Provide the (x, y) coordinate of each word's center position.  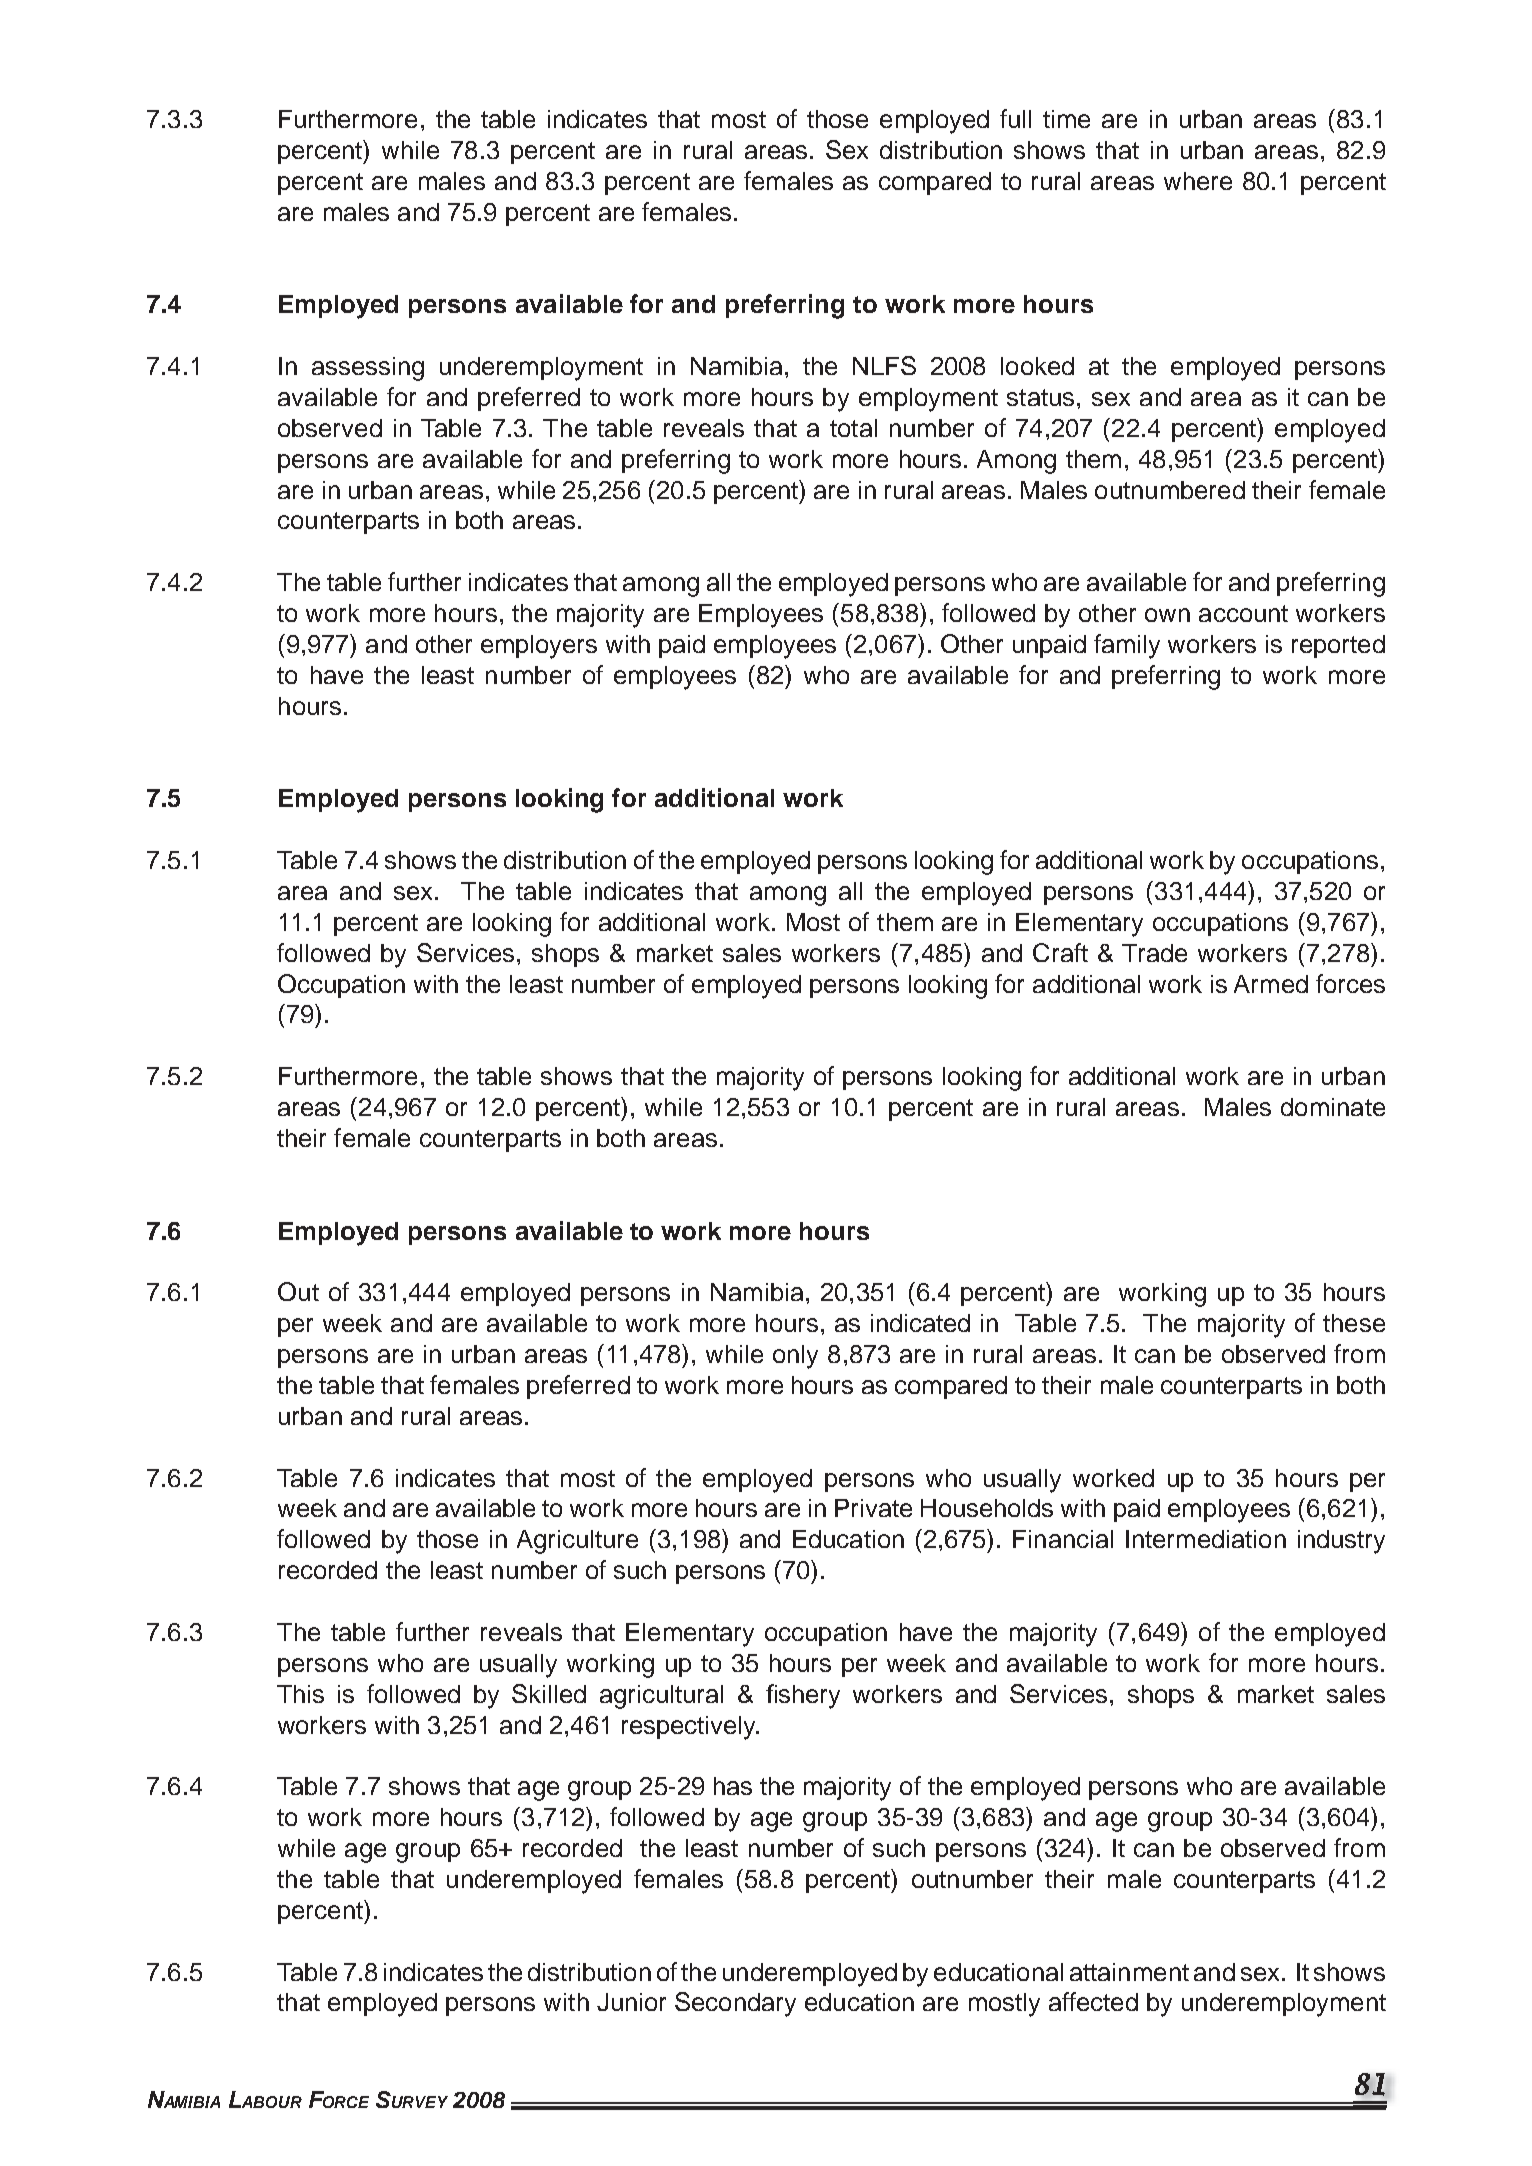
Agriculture (577, 1542)
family (1127, 646)
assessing (368, 369)
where (1198, 181)
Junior (631, 2002)
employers (539, 647)
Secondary (735, 2004)
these (1354, 1323)
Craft (1060, 952)
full (1015, 118)
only (795, 1357)
